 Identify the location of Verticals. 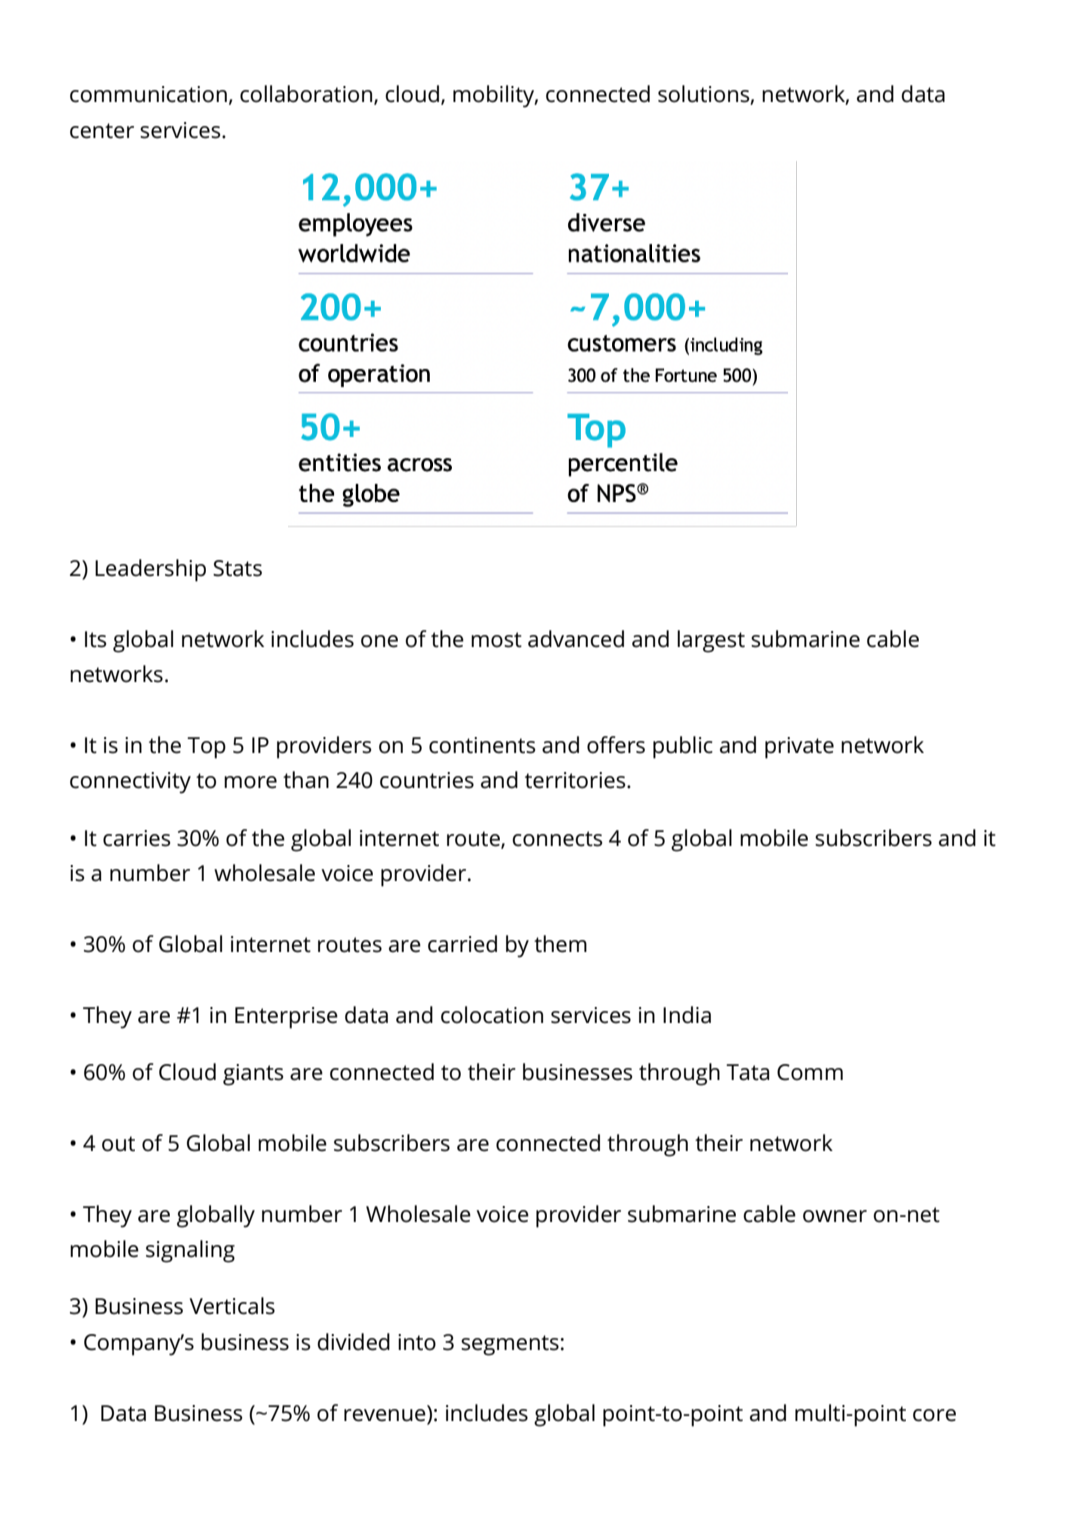
(232, 1306).
